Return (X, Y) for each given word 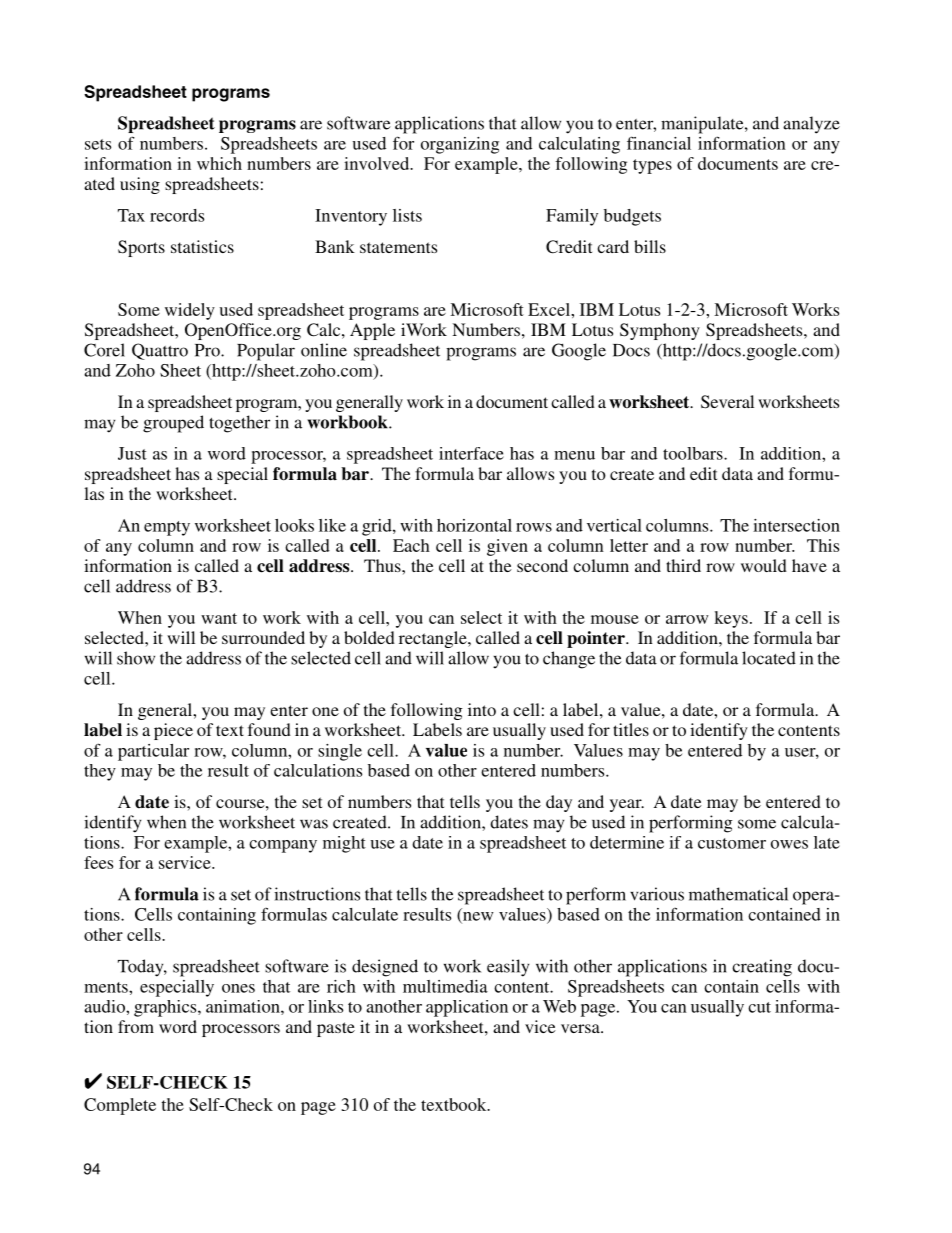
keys (731, 619)
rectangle (434, 639)
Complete (120, 1106)
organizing (460, 145)
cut (759, 1007)
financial (659, 143)
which (219, 163)
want (219, 618)
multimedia (445, 986)
